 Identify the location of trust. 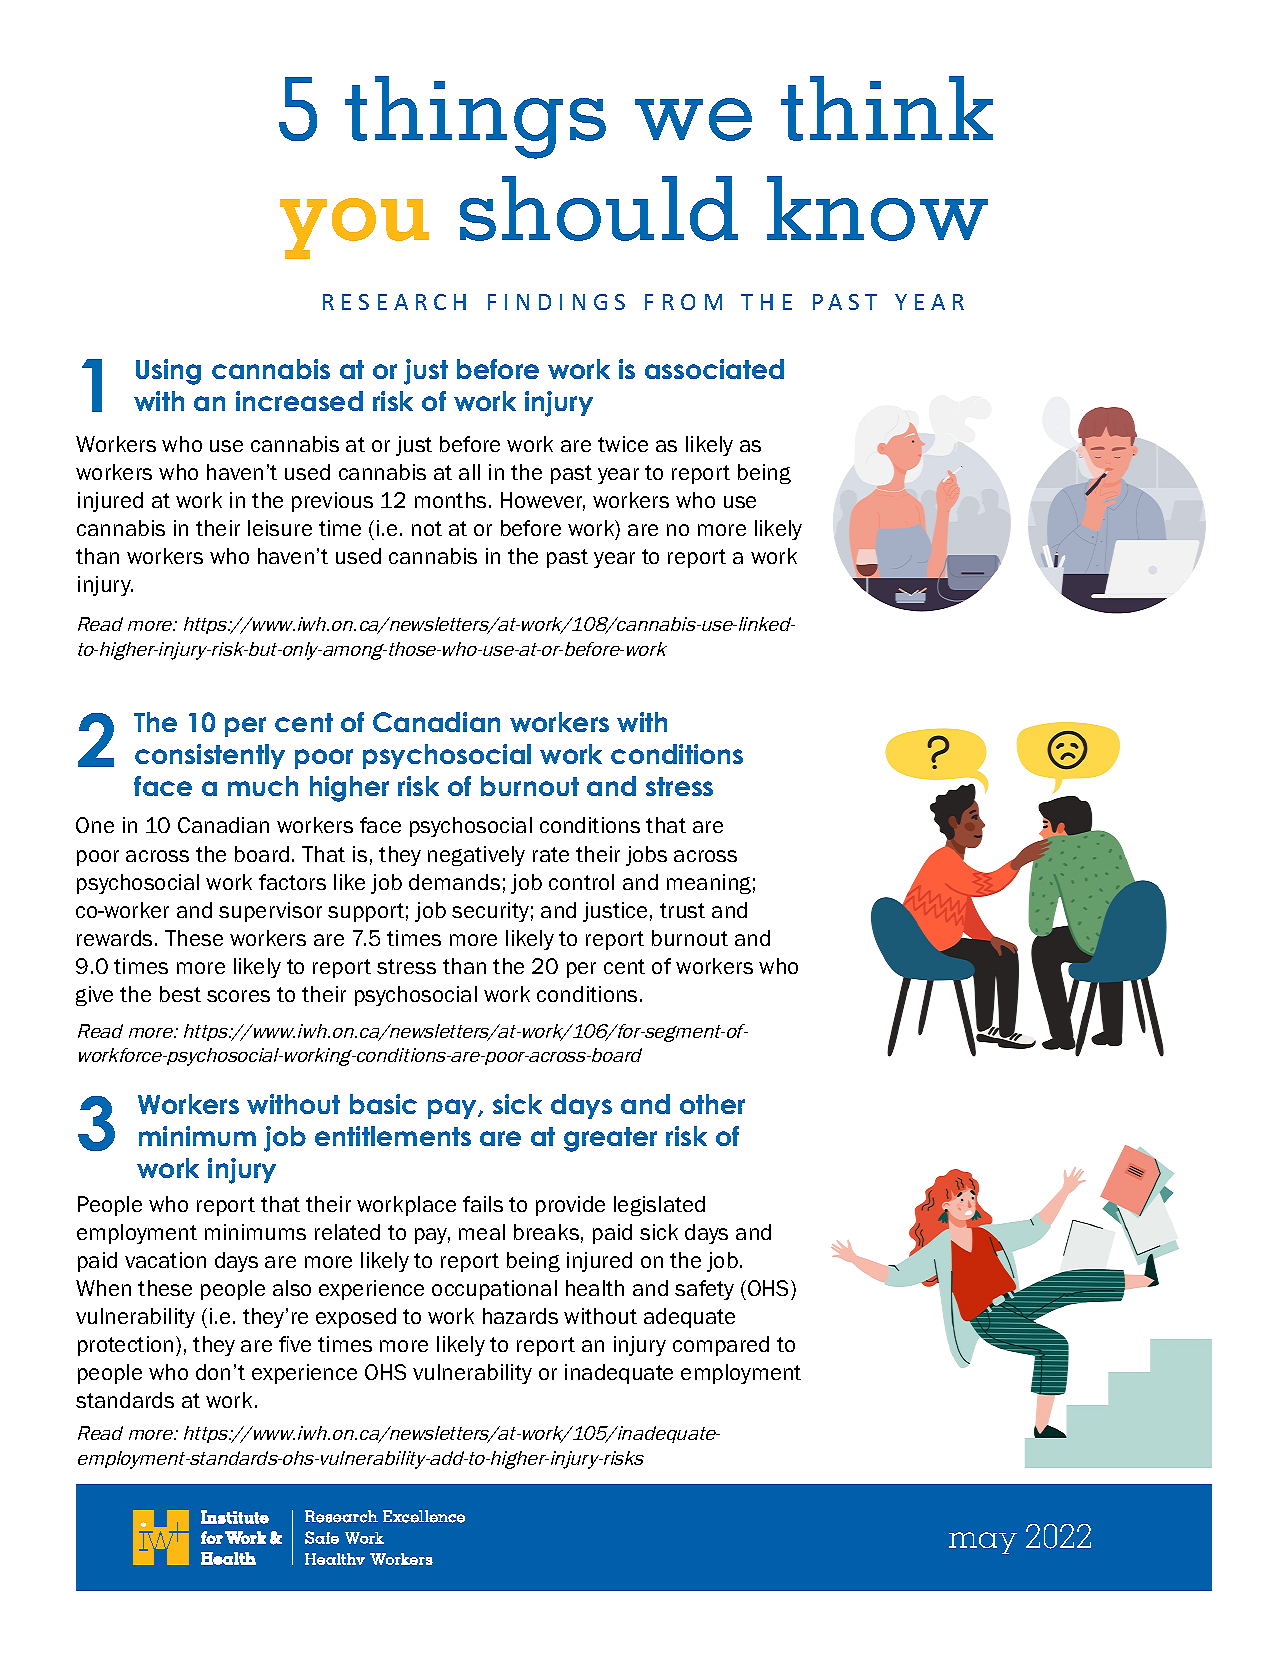
(682, 910).
